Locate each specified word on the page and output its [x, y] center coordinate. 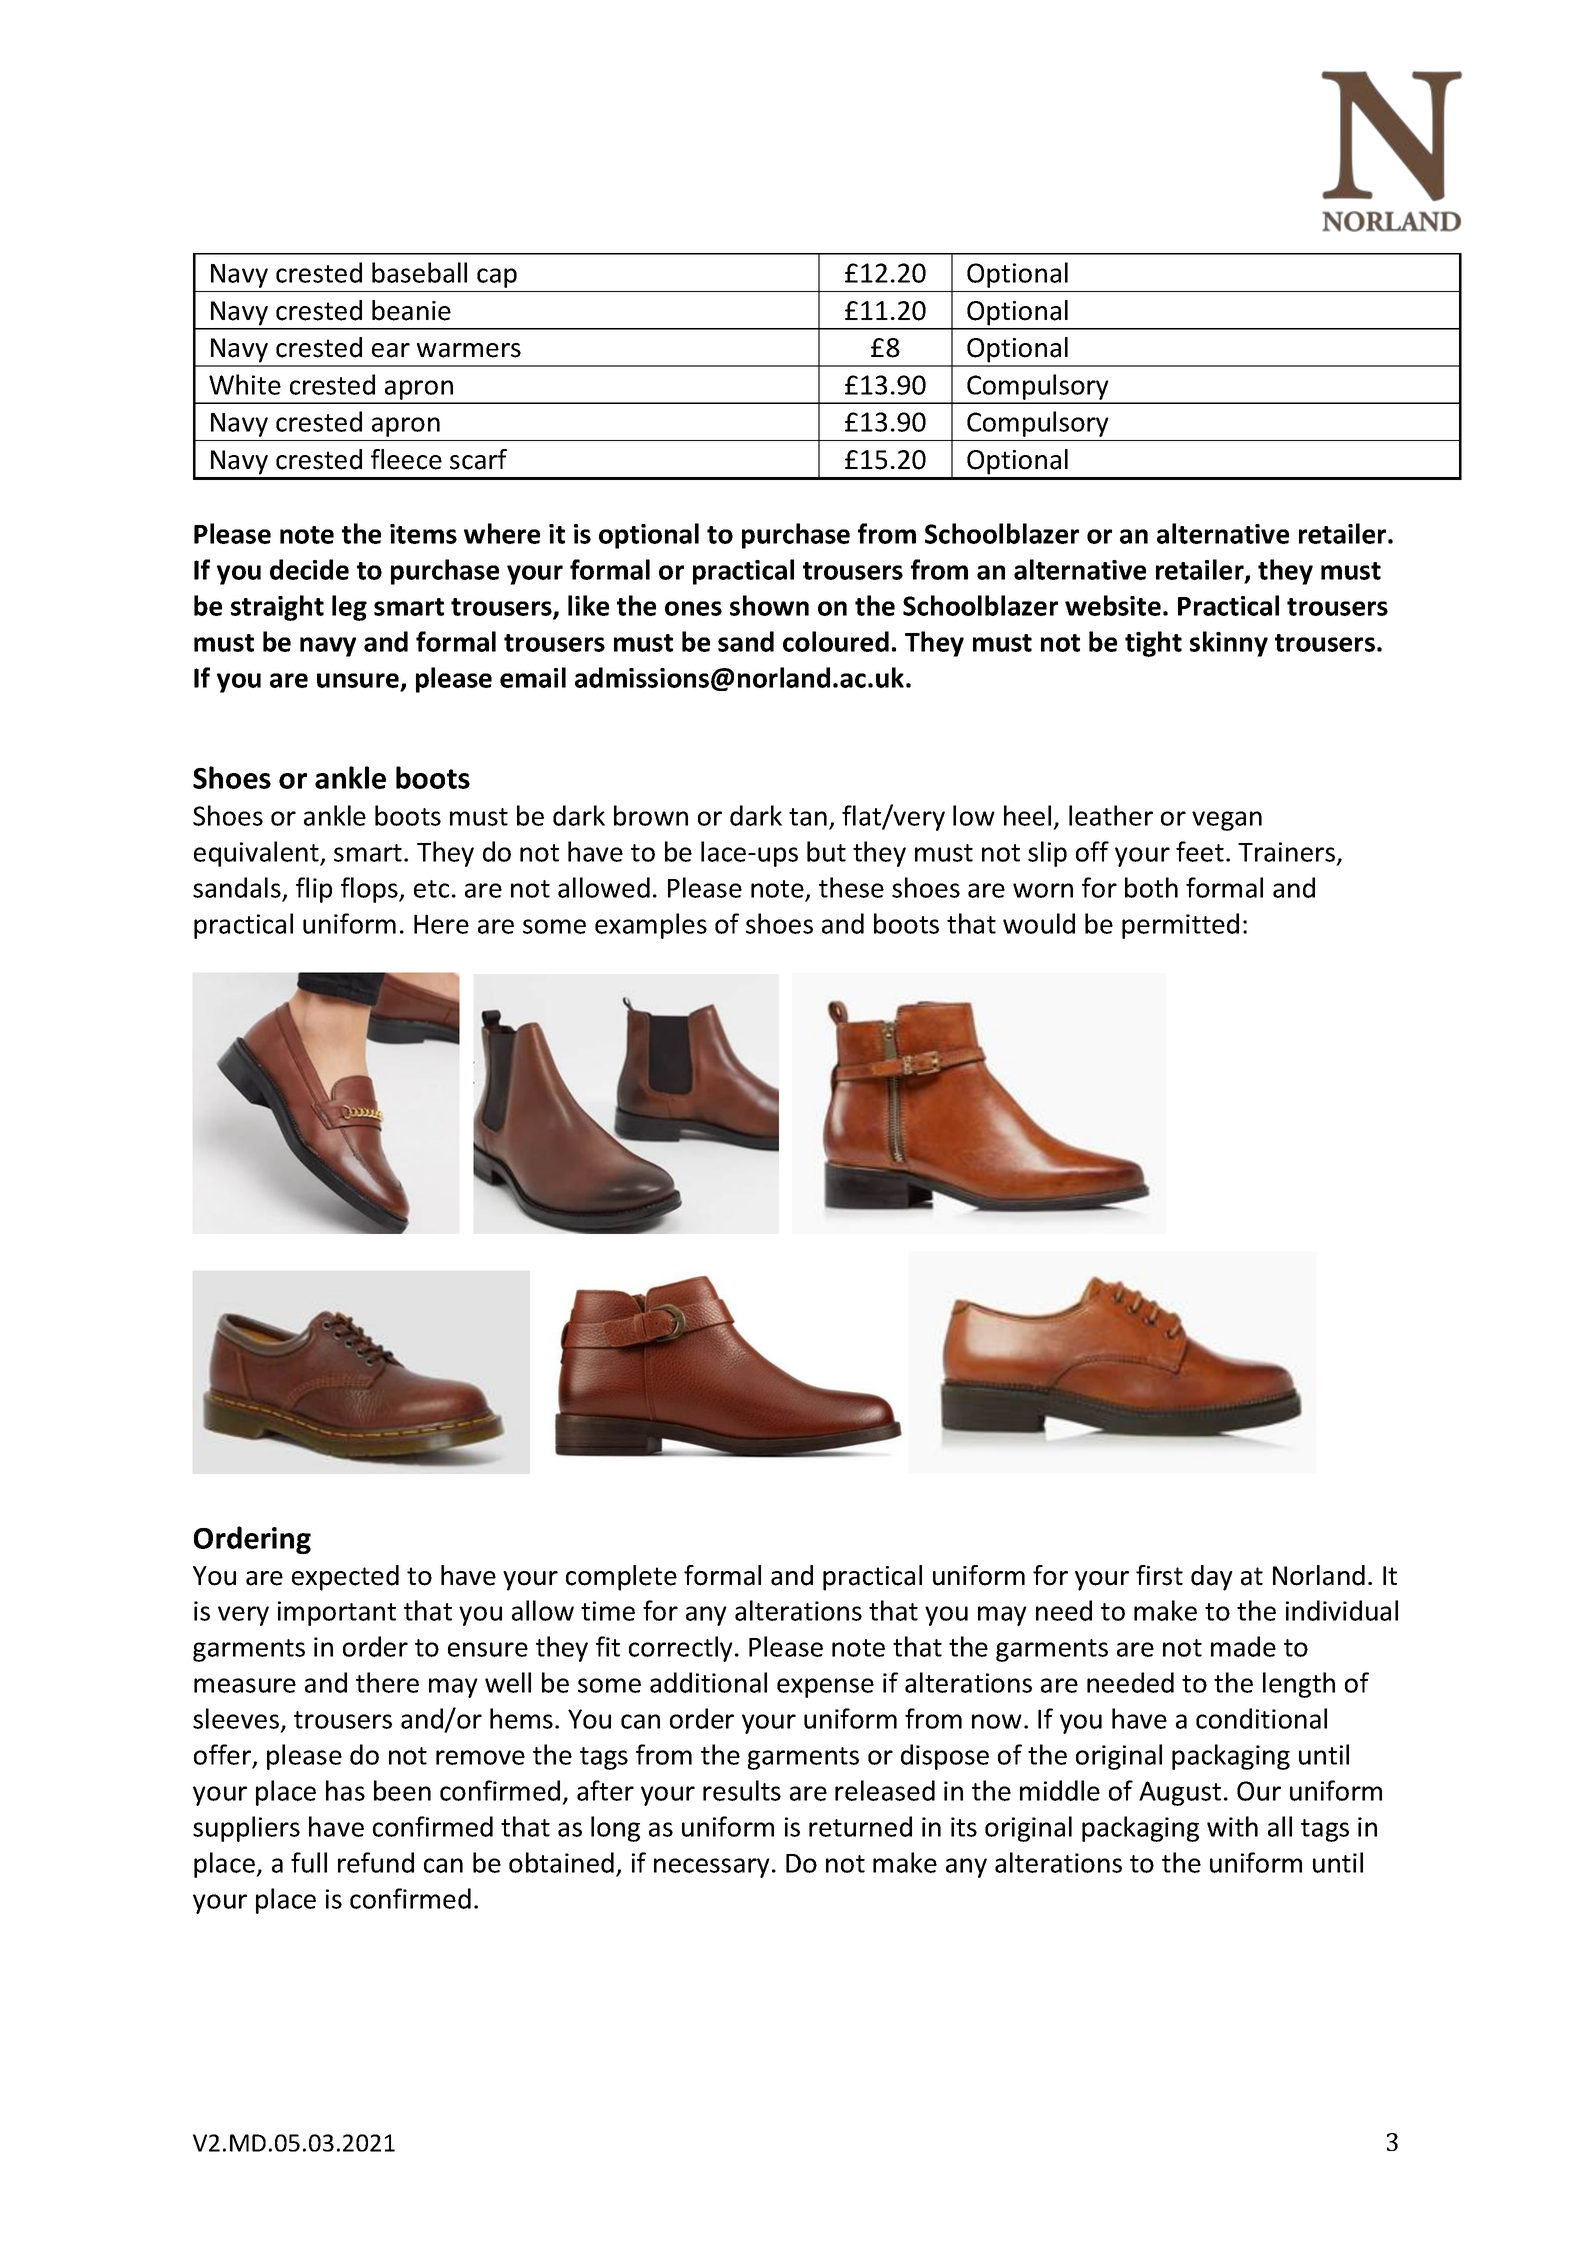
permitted [1180, 926]
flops [370, 890]
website [1113, 605]
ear [391, 350]
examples [651, 926]
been [402, 1790]
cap [497, 278]
